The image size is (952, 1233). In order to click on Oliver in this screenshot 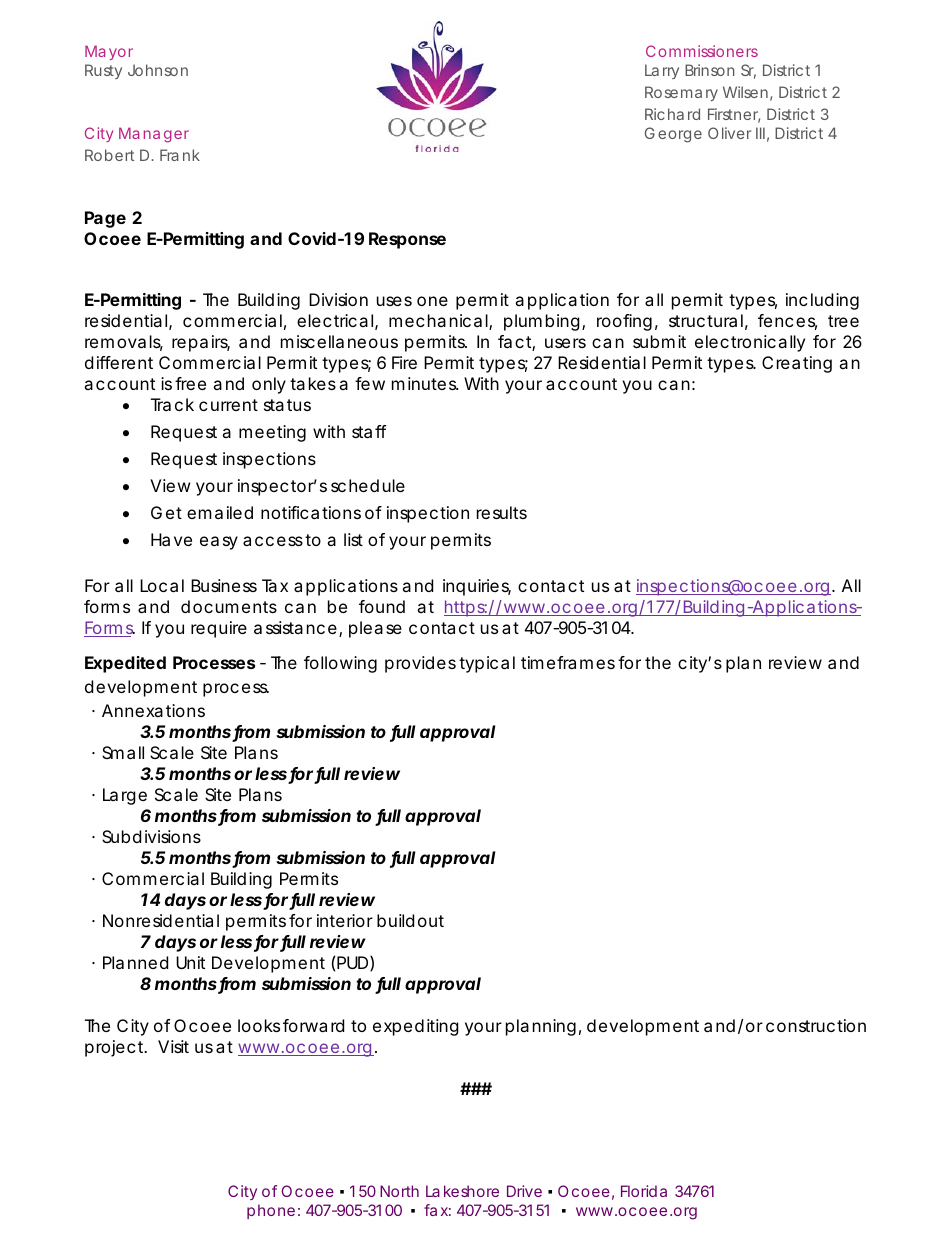, I will do `click(729, 133)`.
